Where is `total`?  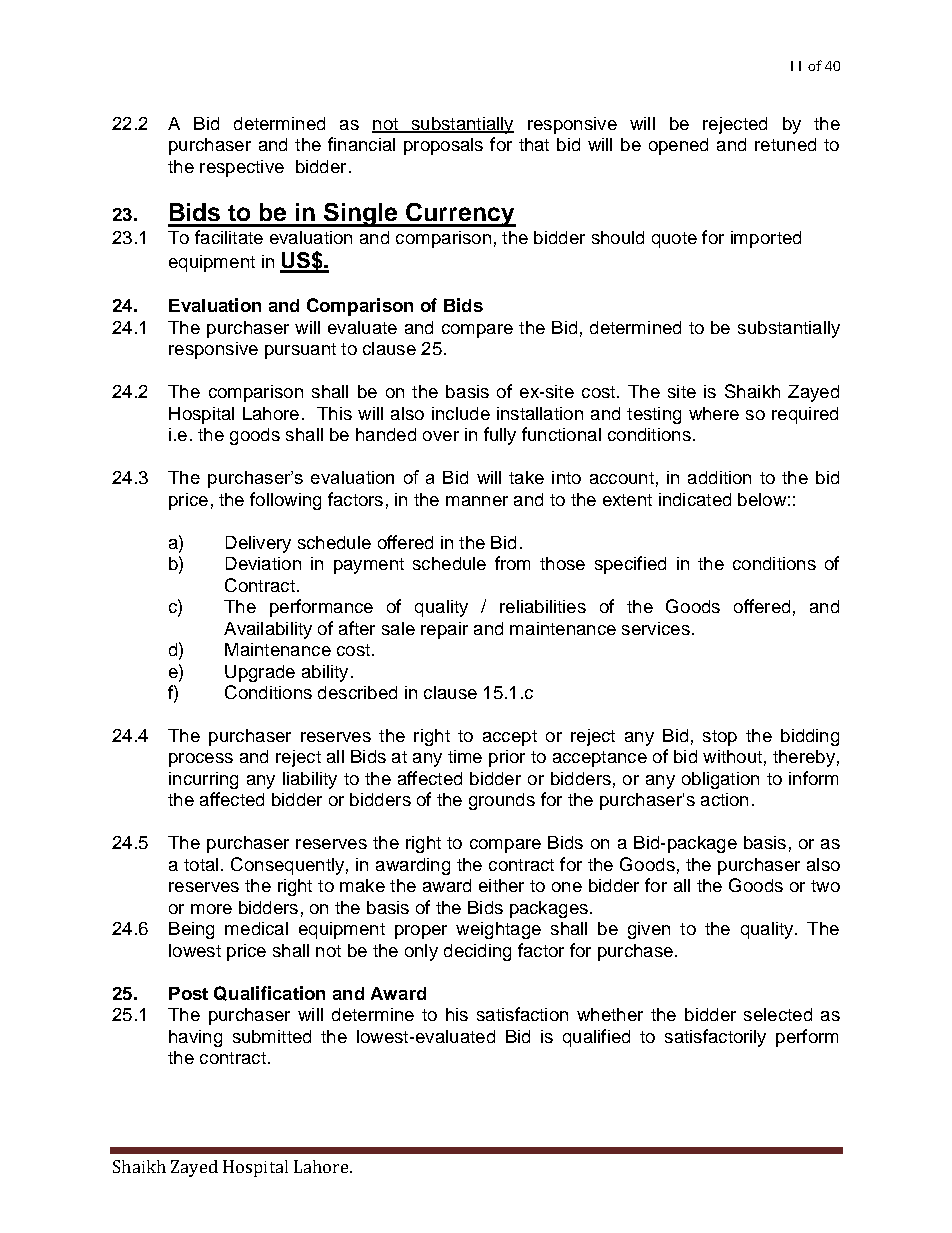 total is located at coordinates (201, 864).
